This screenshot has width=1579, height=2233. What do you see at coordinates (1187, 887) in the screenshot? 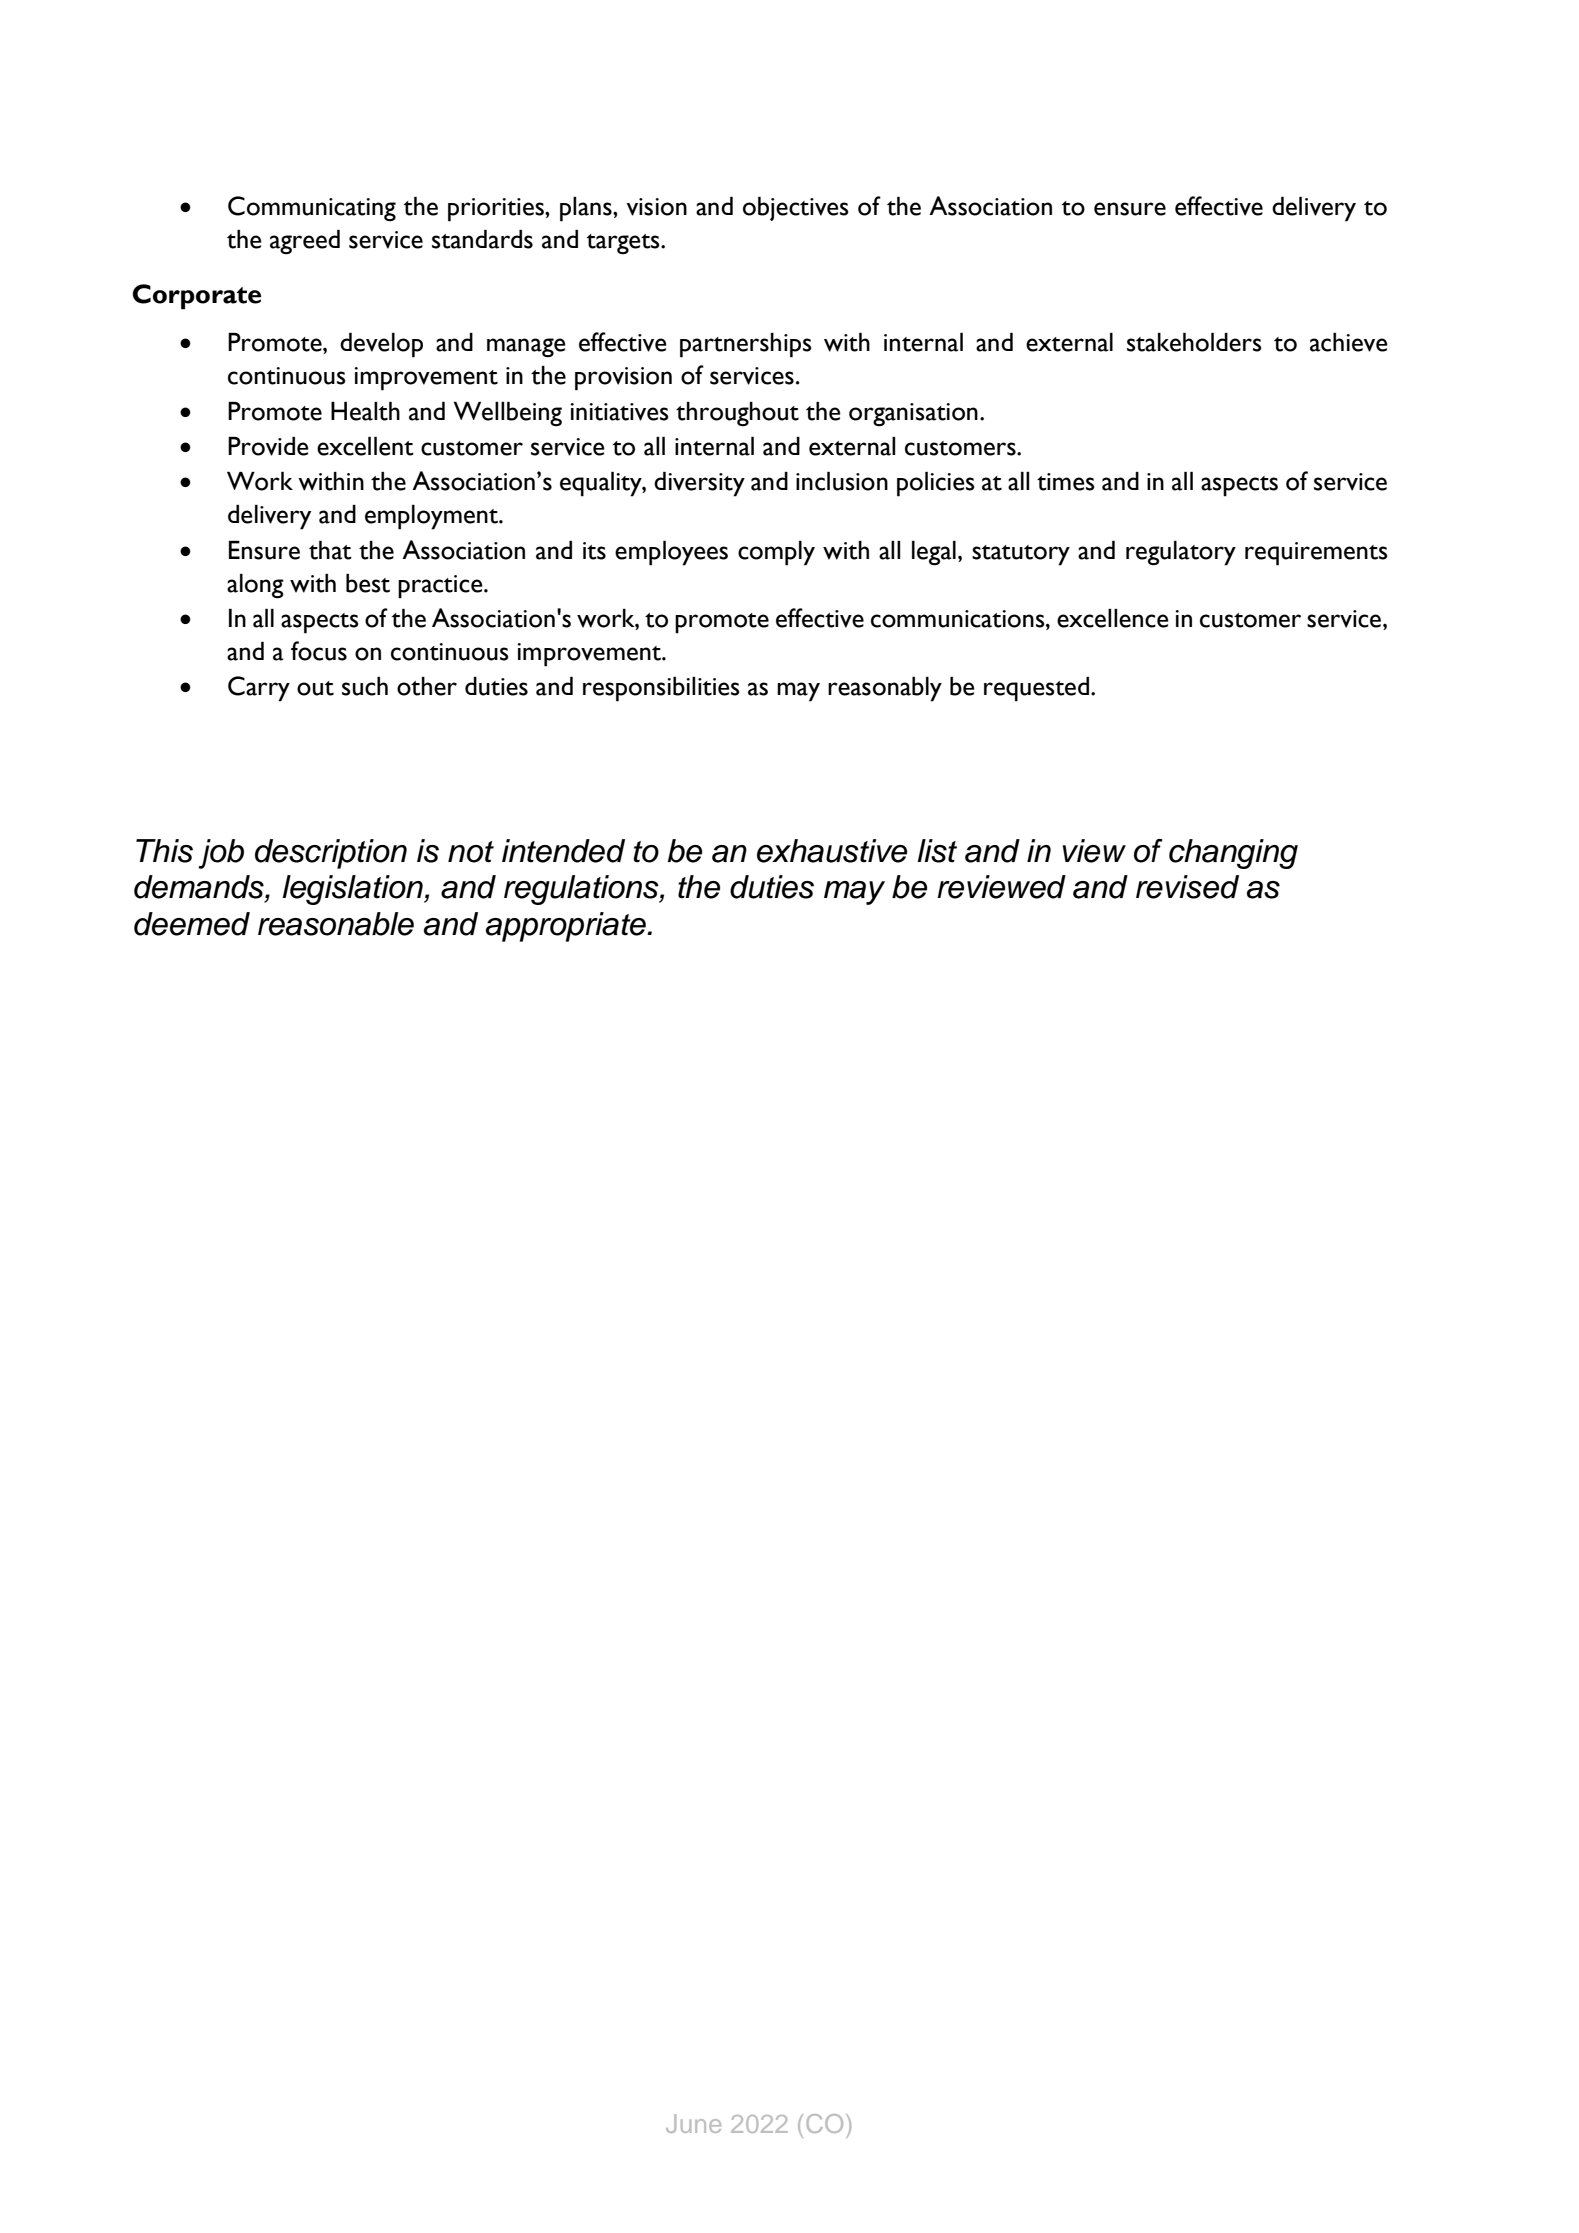
I see `revised` at bounding box center [1187, 887].
